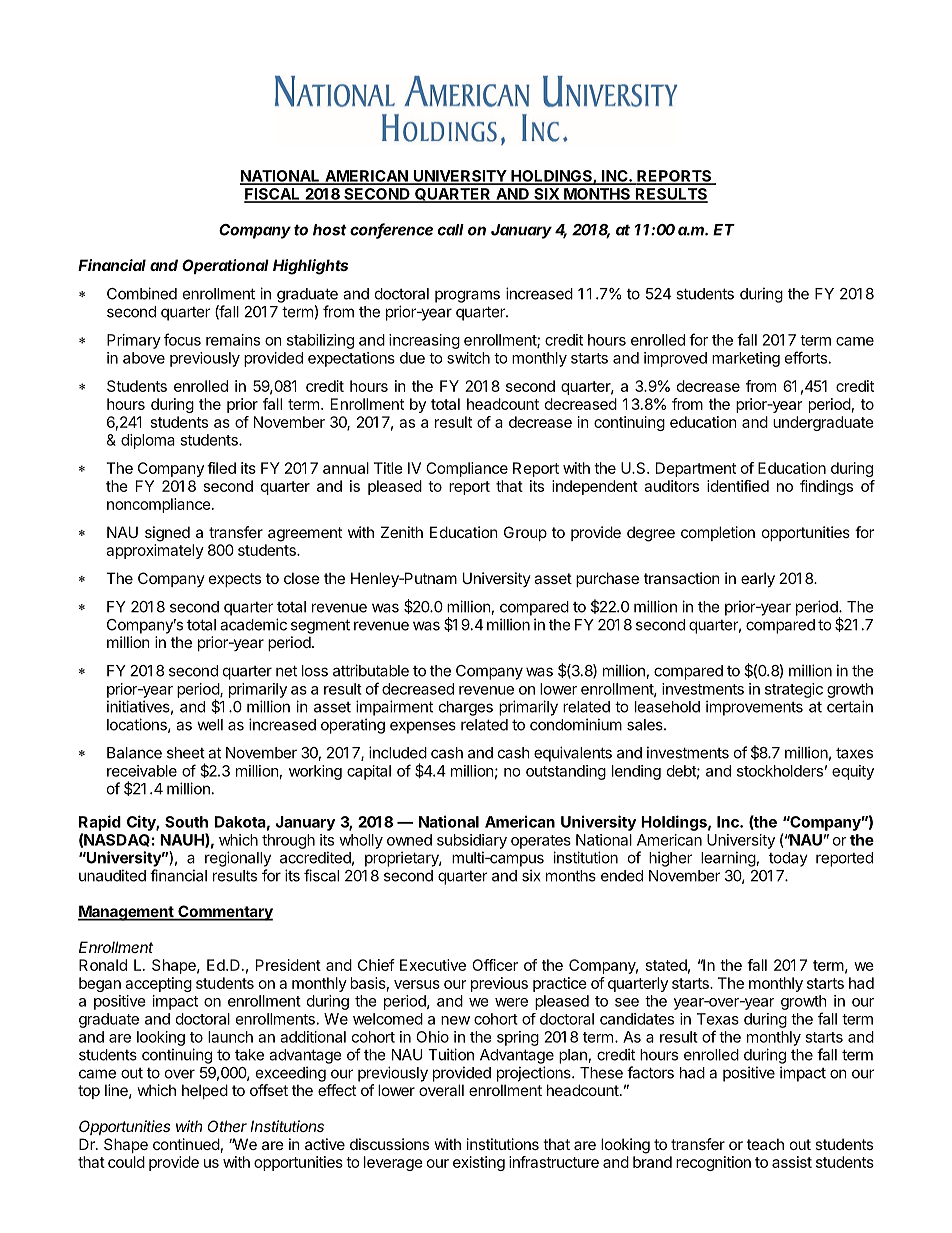 This screenshot has width=952, height=1233. Describe the element at coordinates (746, 359) in the screenshot. I see `marketing` at that location.
